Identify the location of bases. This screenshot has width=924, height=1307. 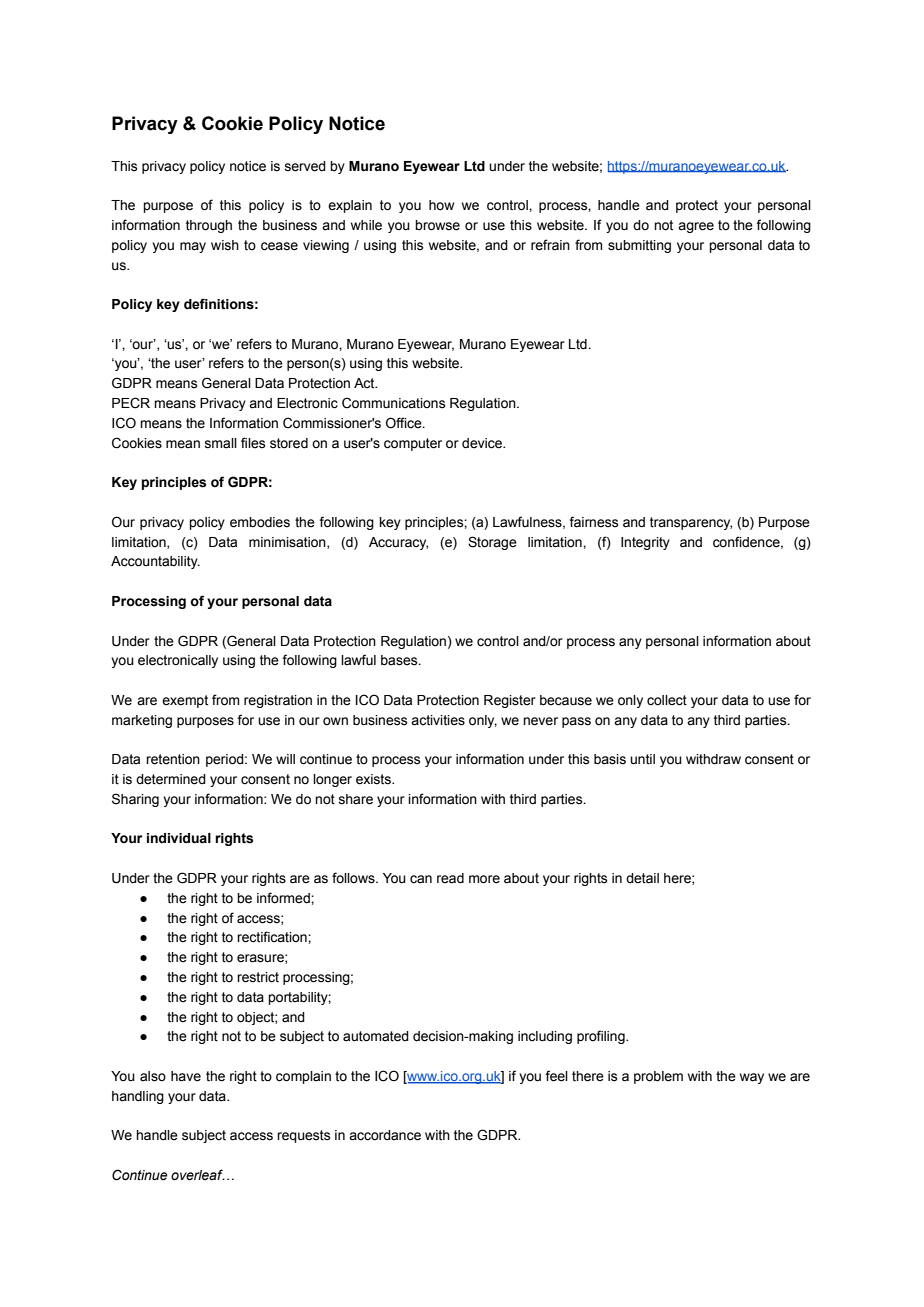
(400, 660).
